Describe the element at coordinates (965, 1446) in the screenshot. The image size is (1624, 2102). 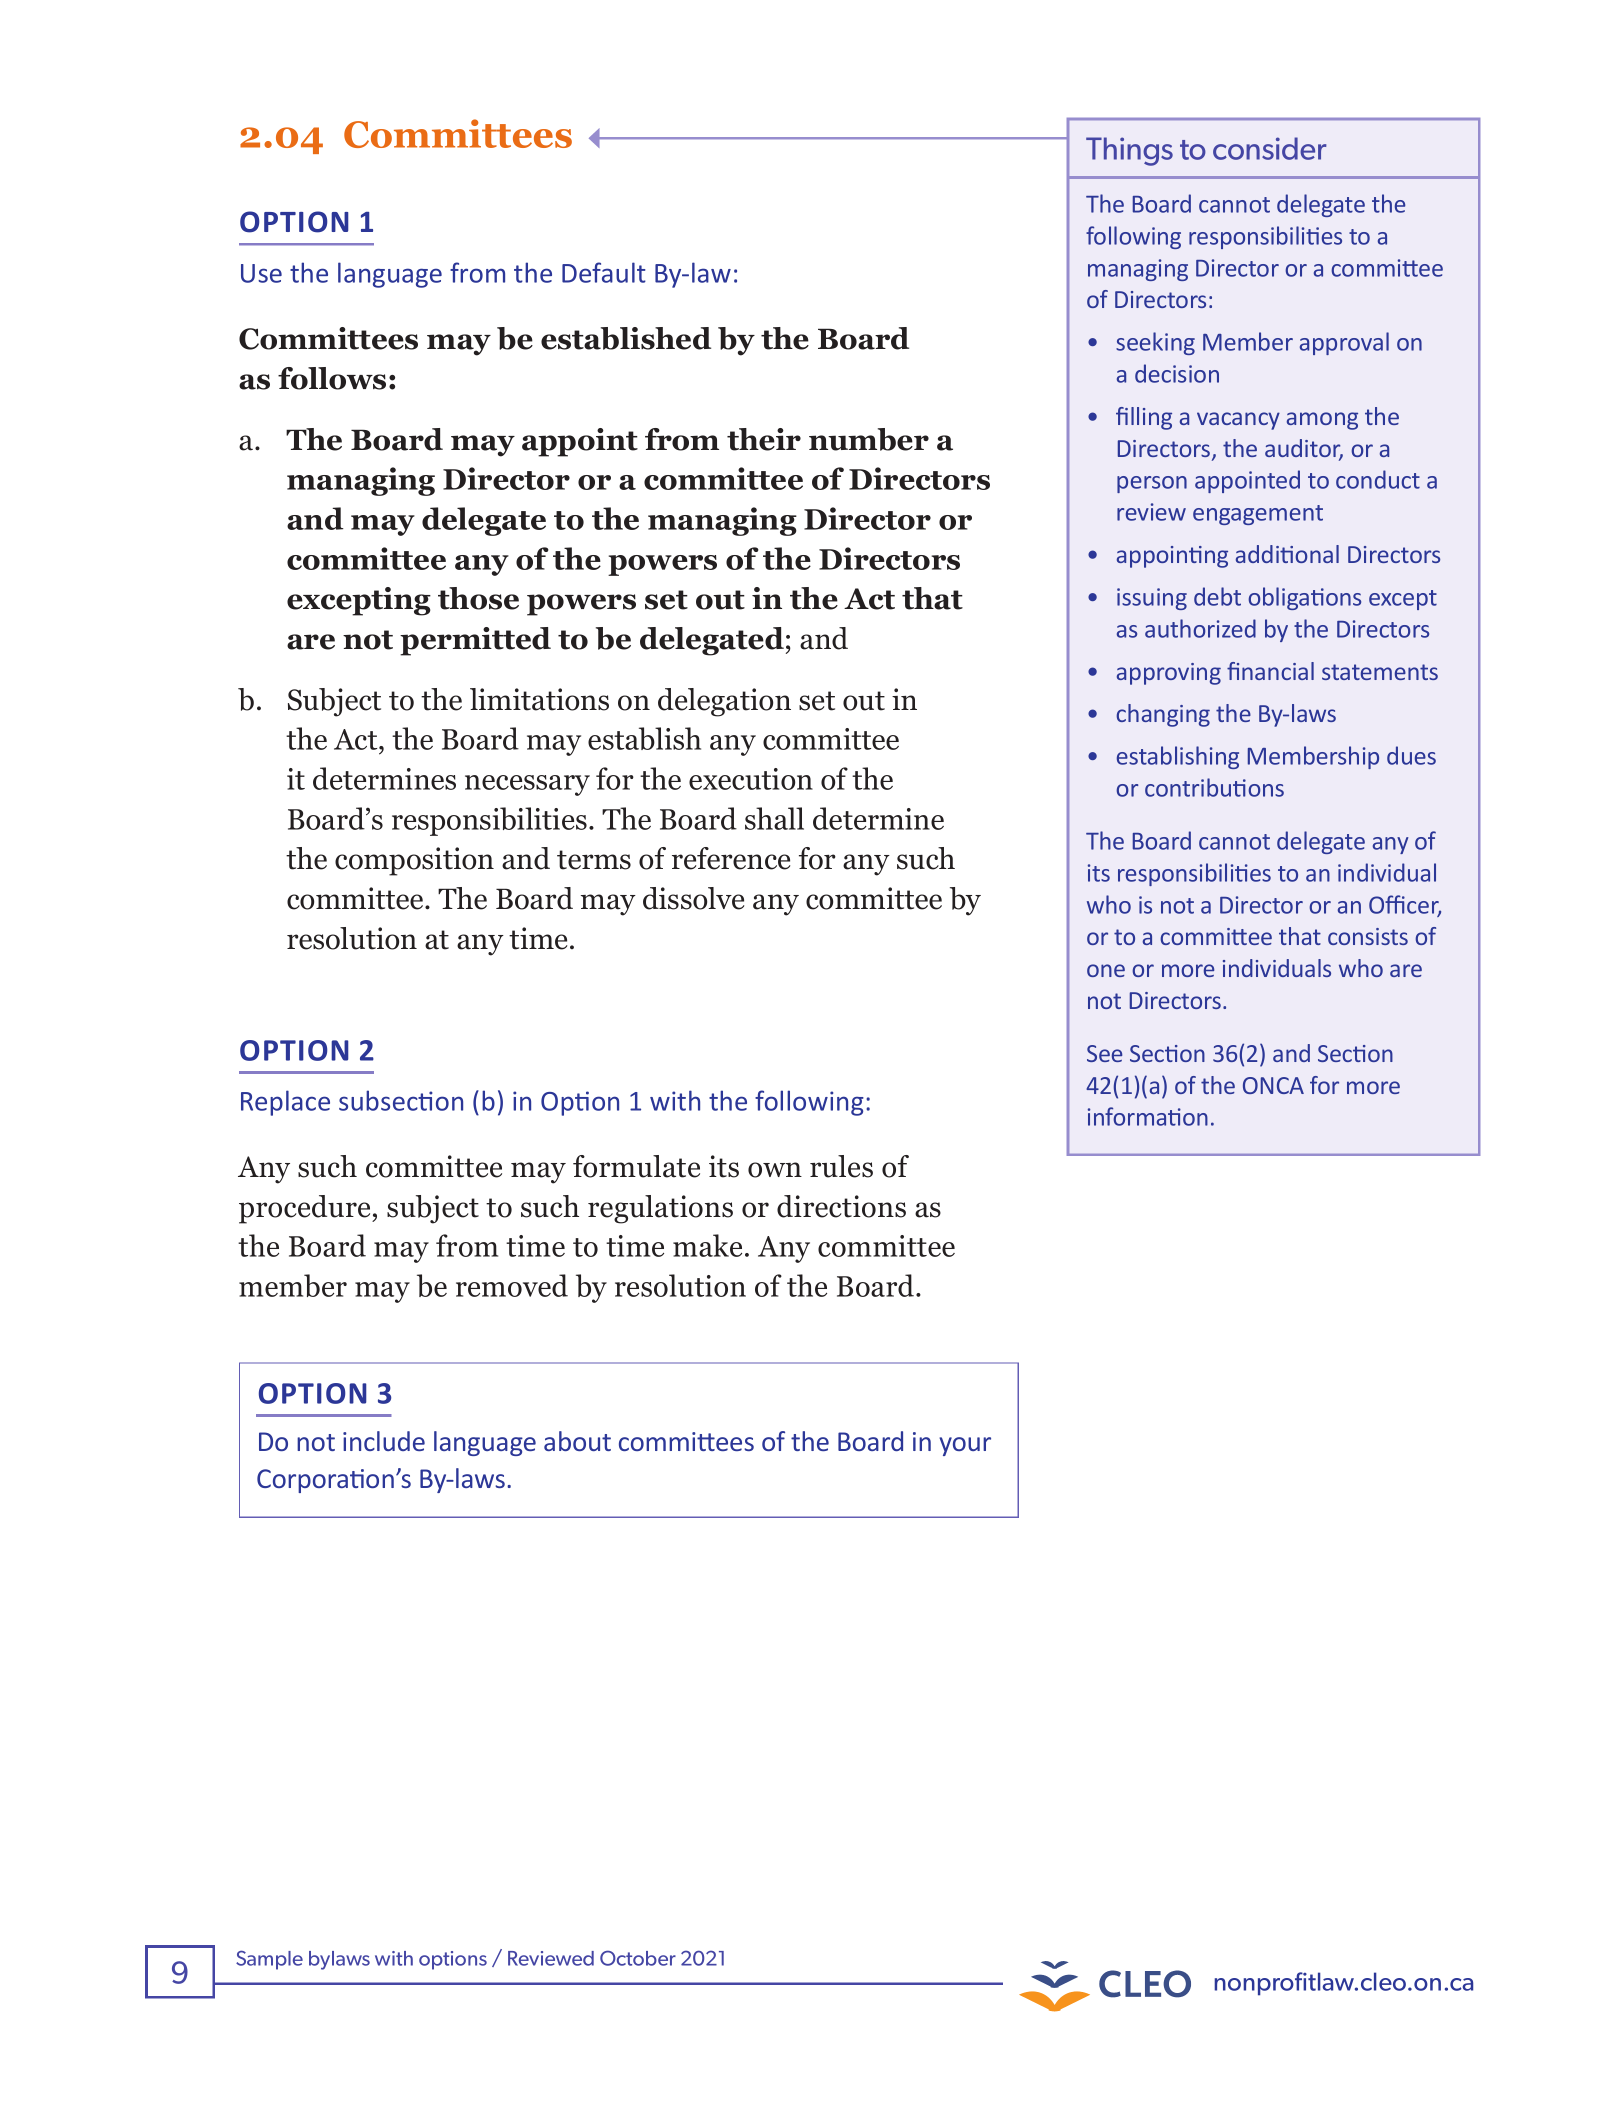
I see `your` at that location.
